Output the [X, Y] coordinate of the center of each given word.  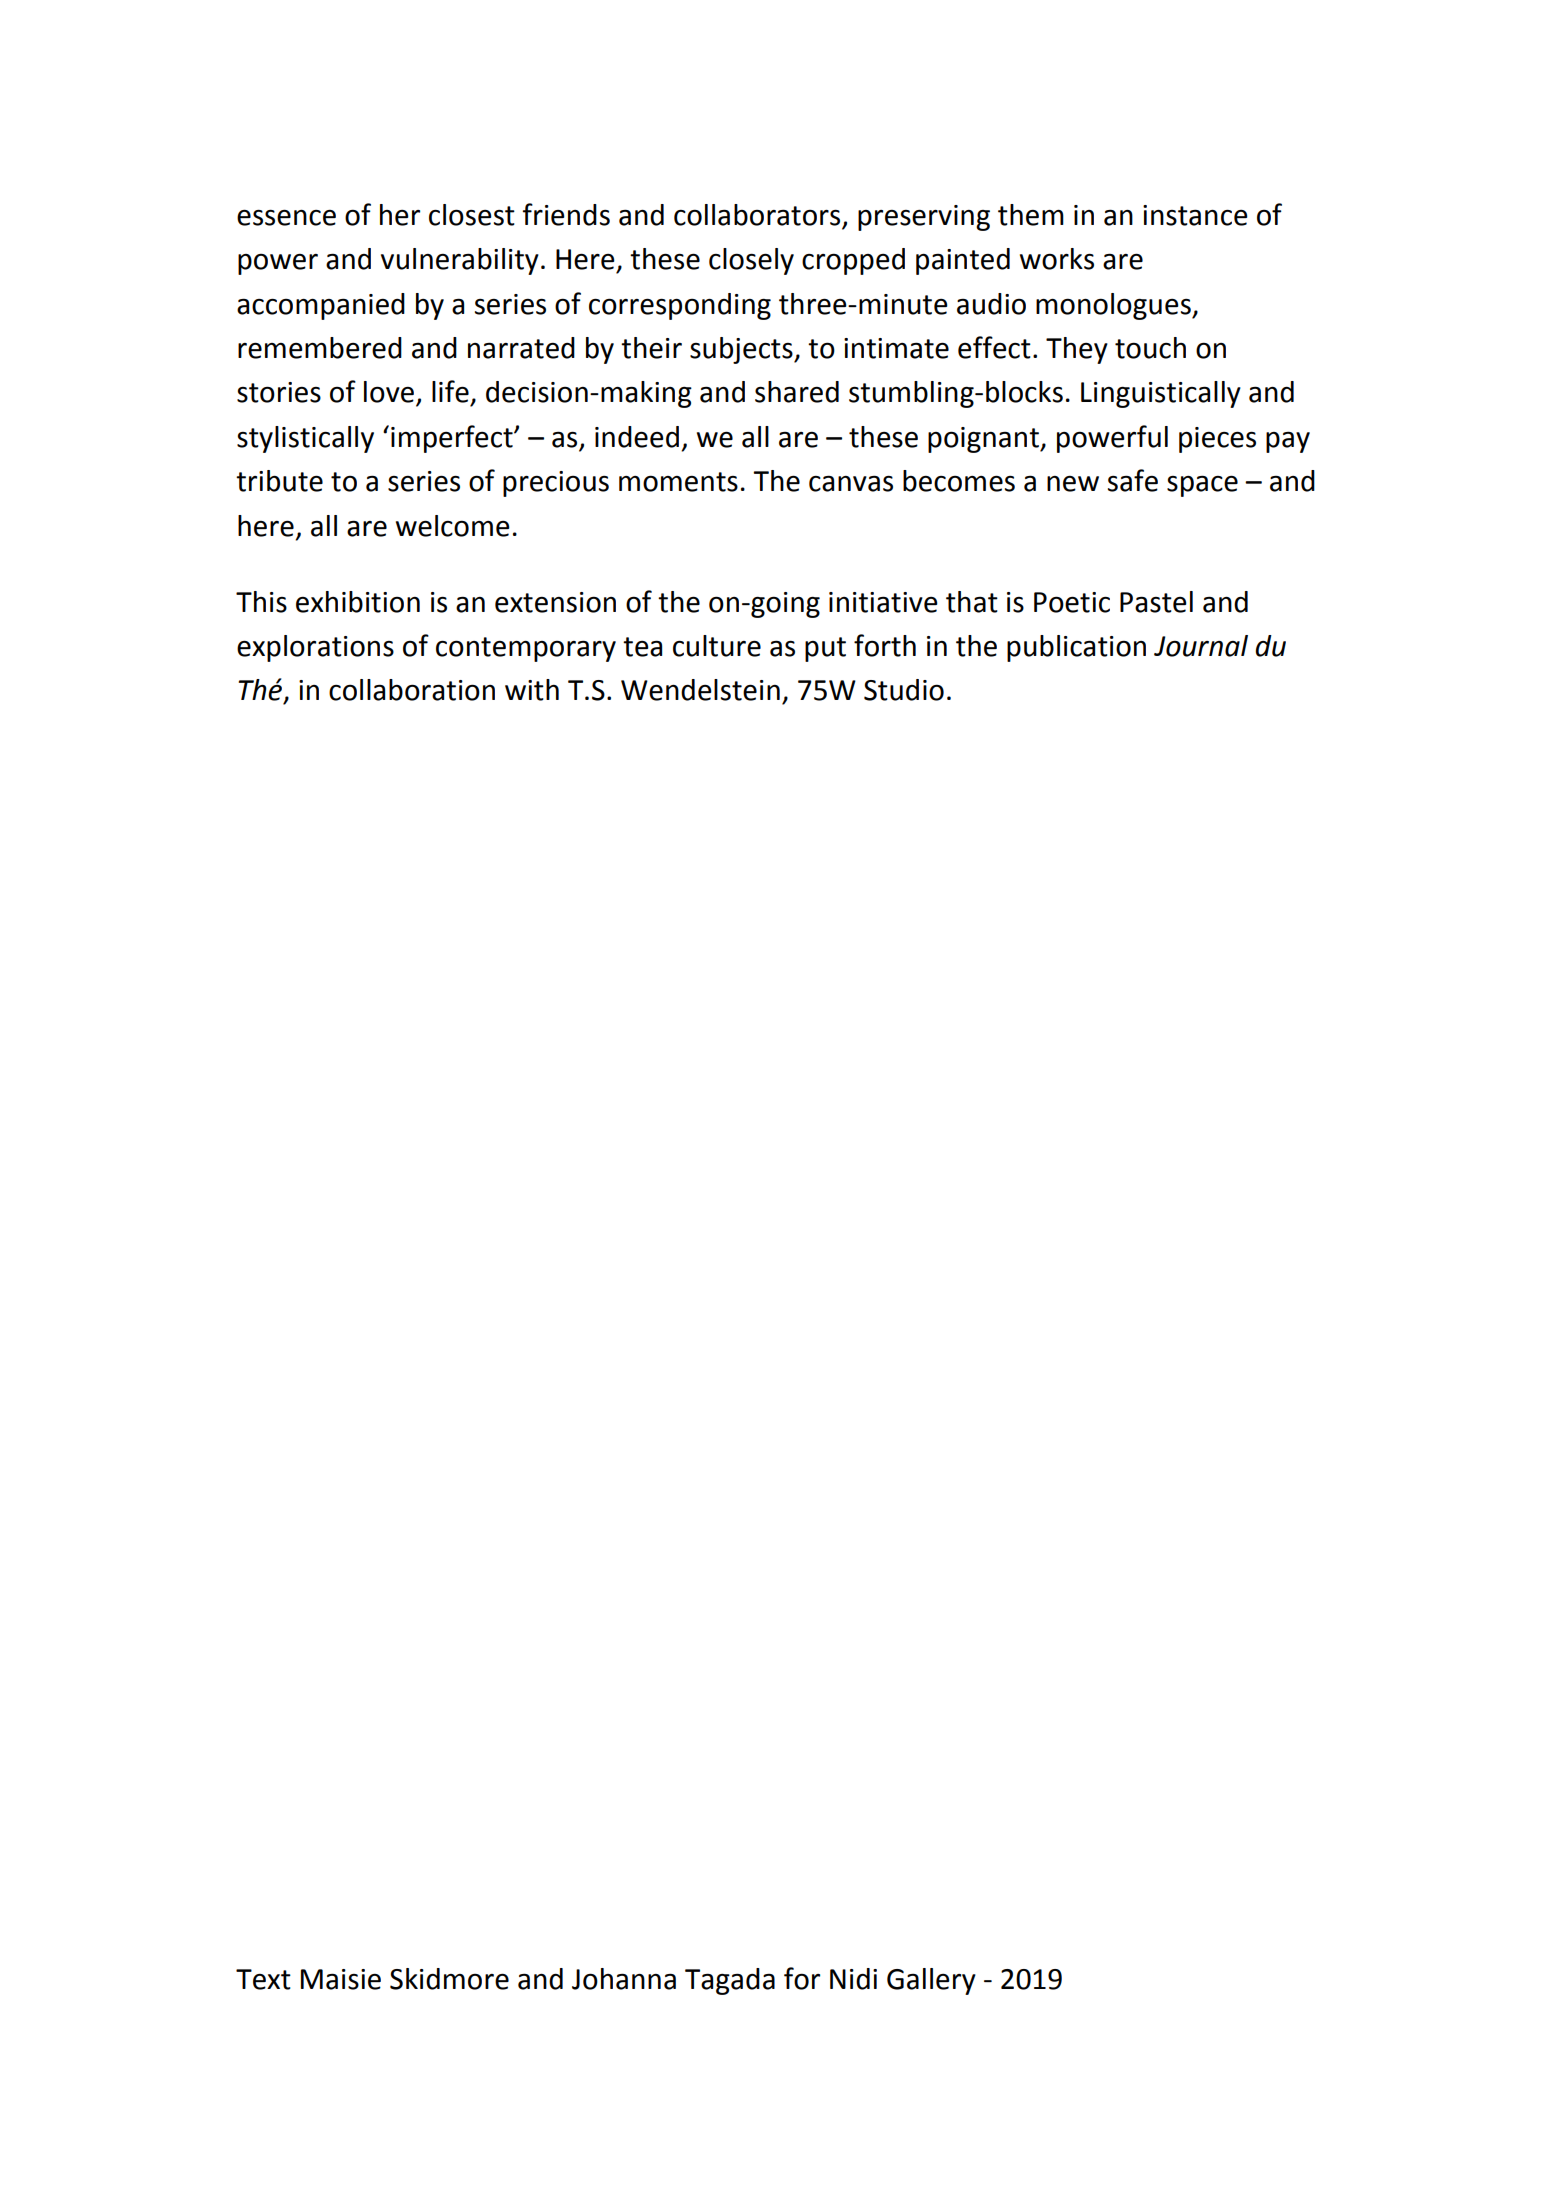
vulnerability [460, 261]
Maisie [341, 1979]
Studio [904, 690]
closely [751, 261]
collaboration [412, 690]
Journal [1201, 646]
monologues [1114, 306]
